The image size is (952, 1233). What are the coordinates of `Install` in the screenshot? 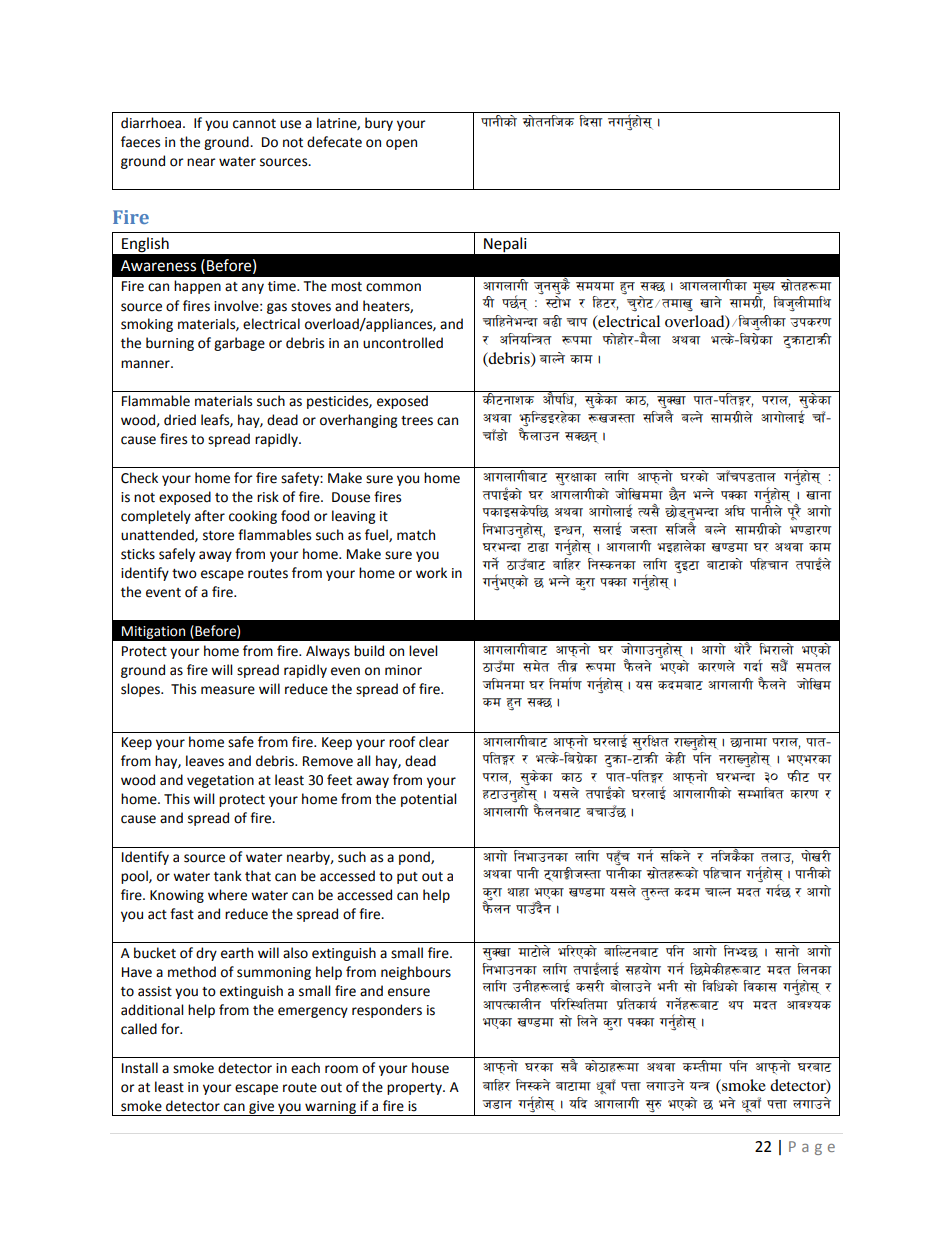 It's located at (140, 1068).
